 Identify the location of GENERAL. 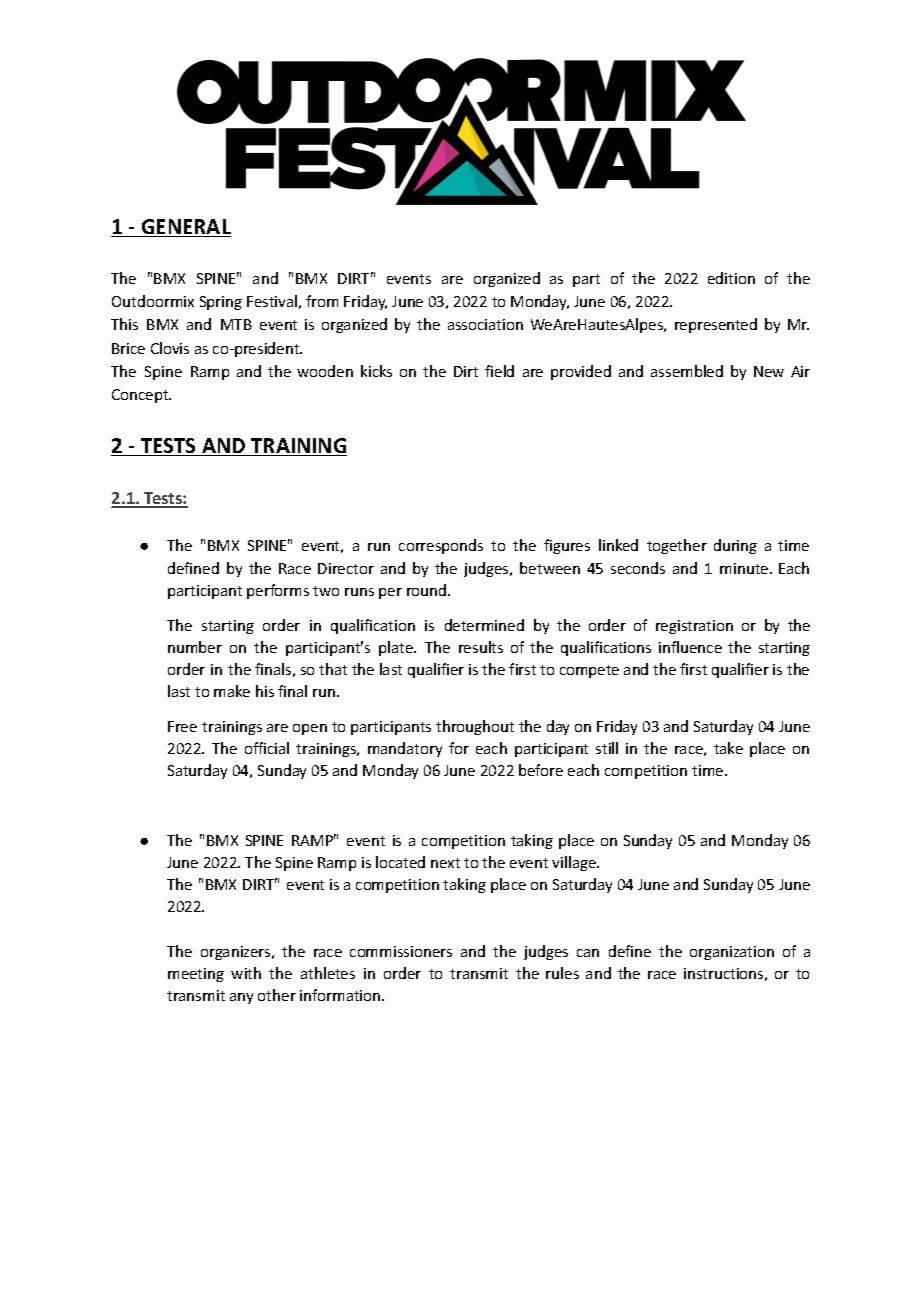
(185, 228).
